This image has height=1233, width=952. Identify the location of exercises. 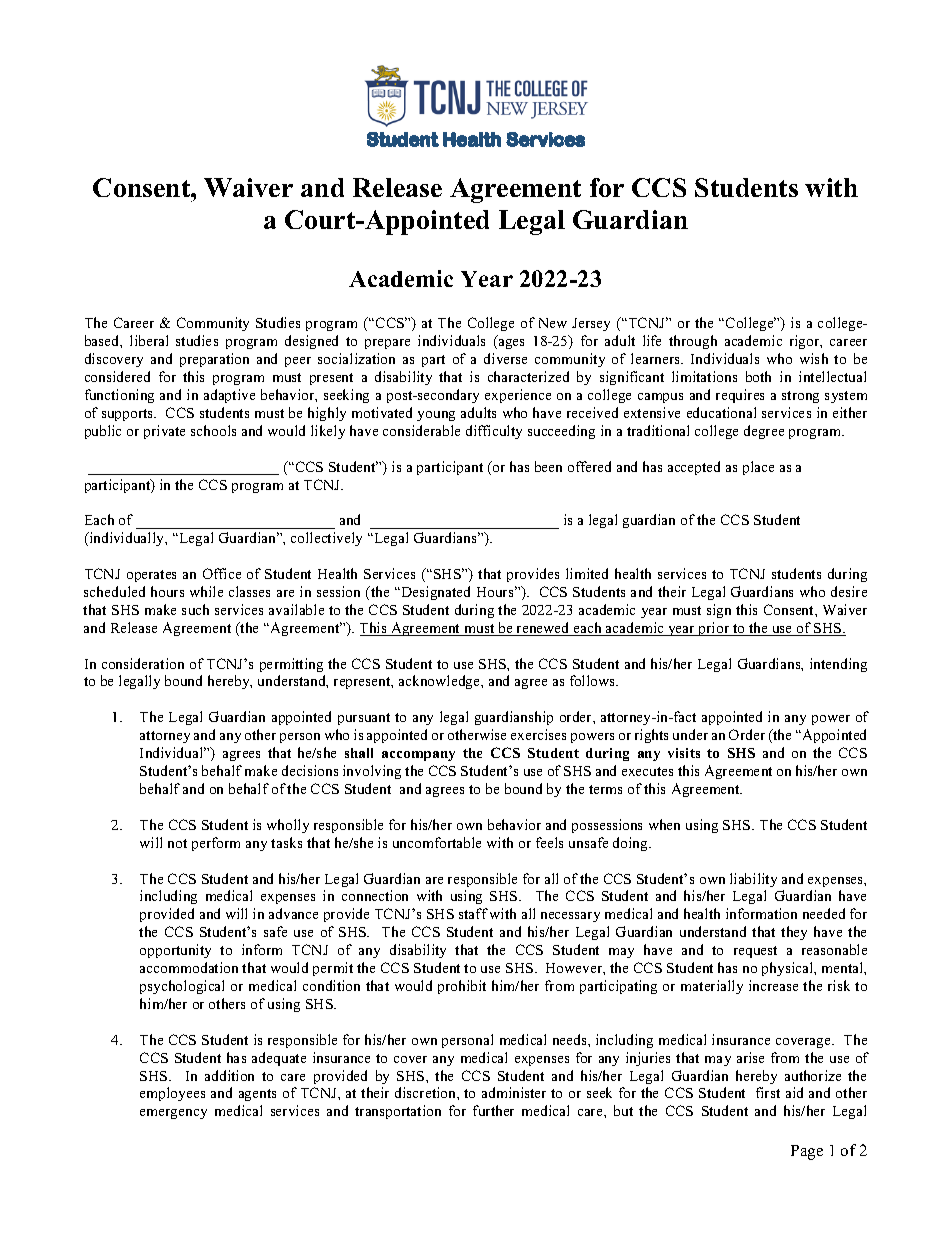
(538, 734).
